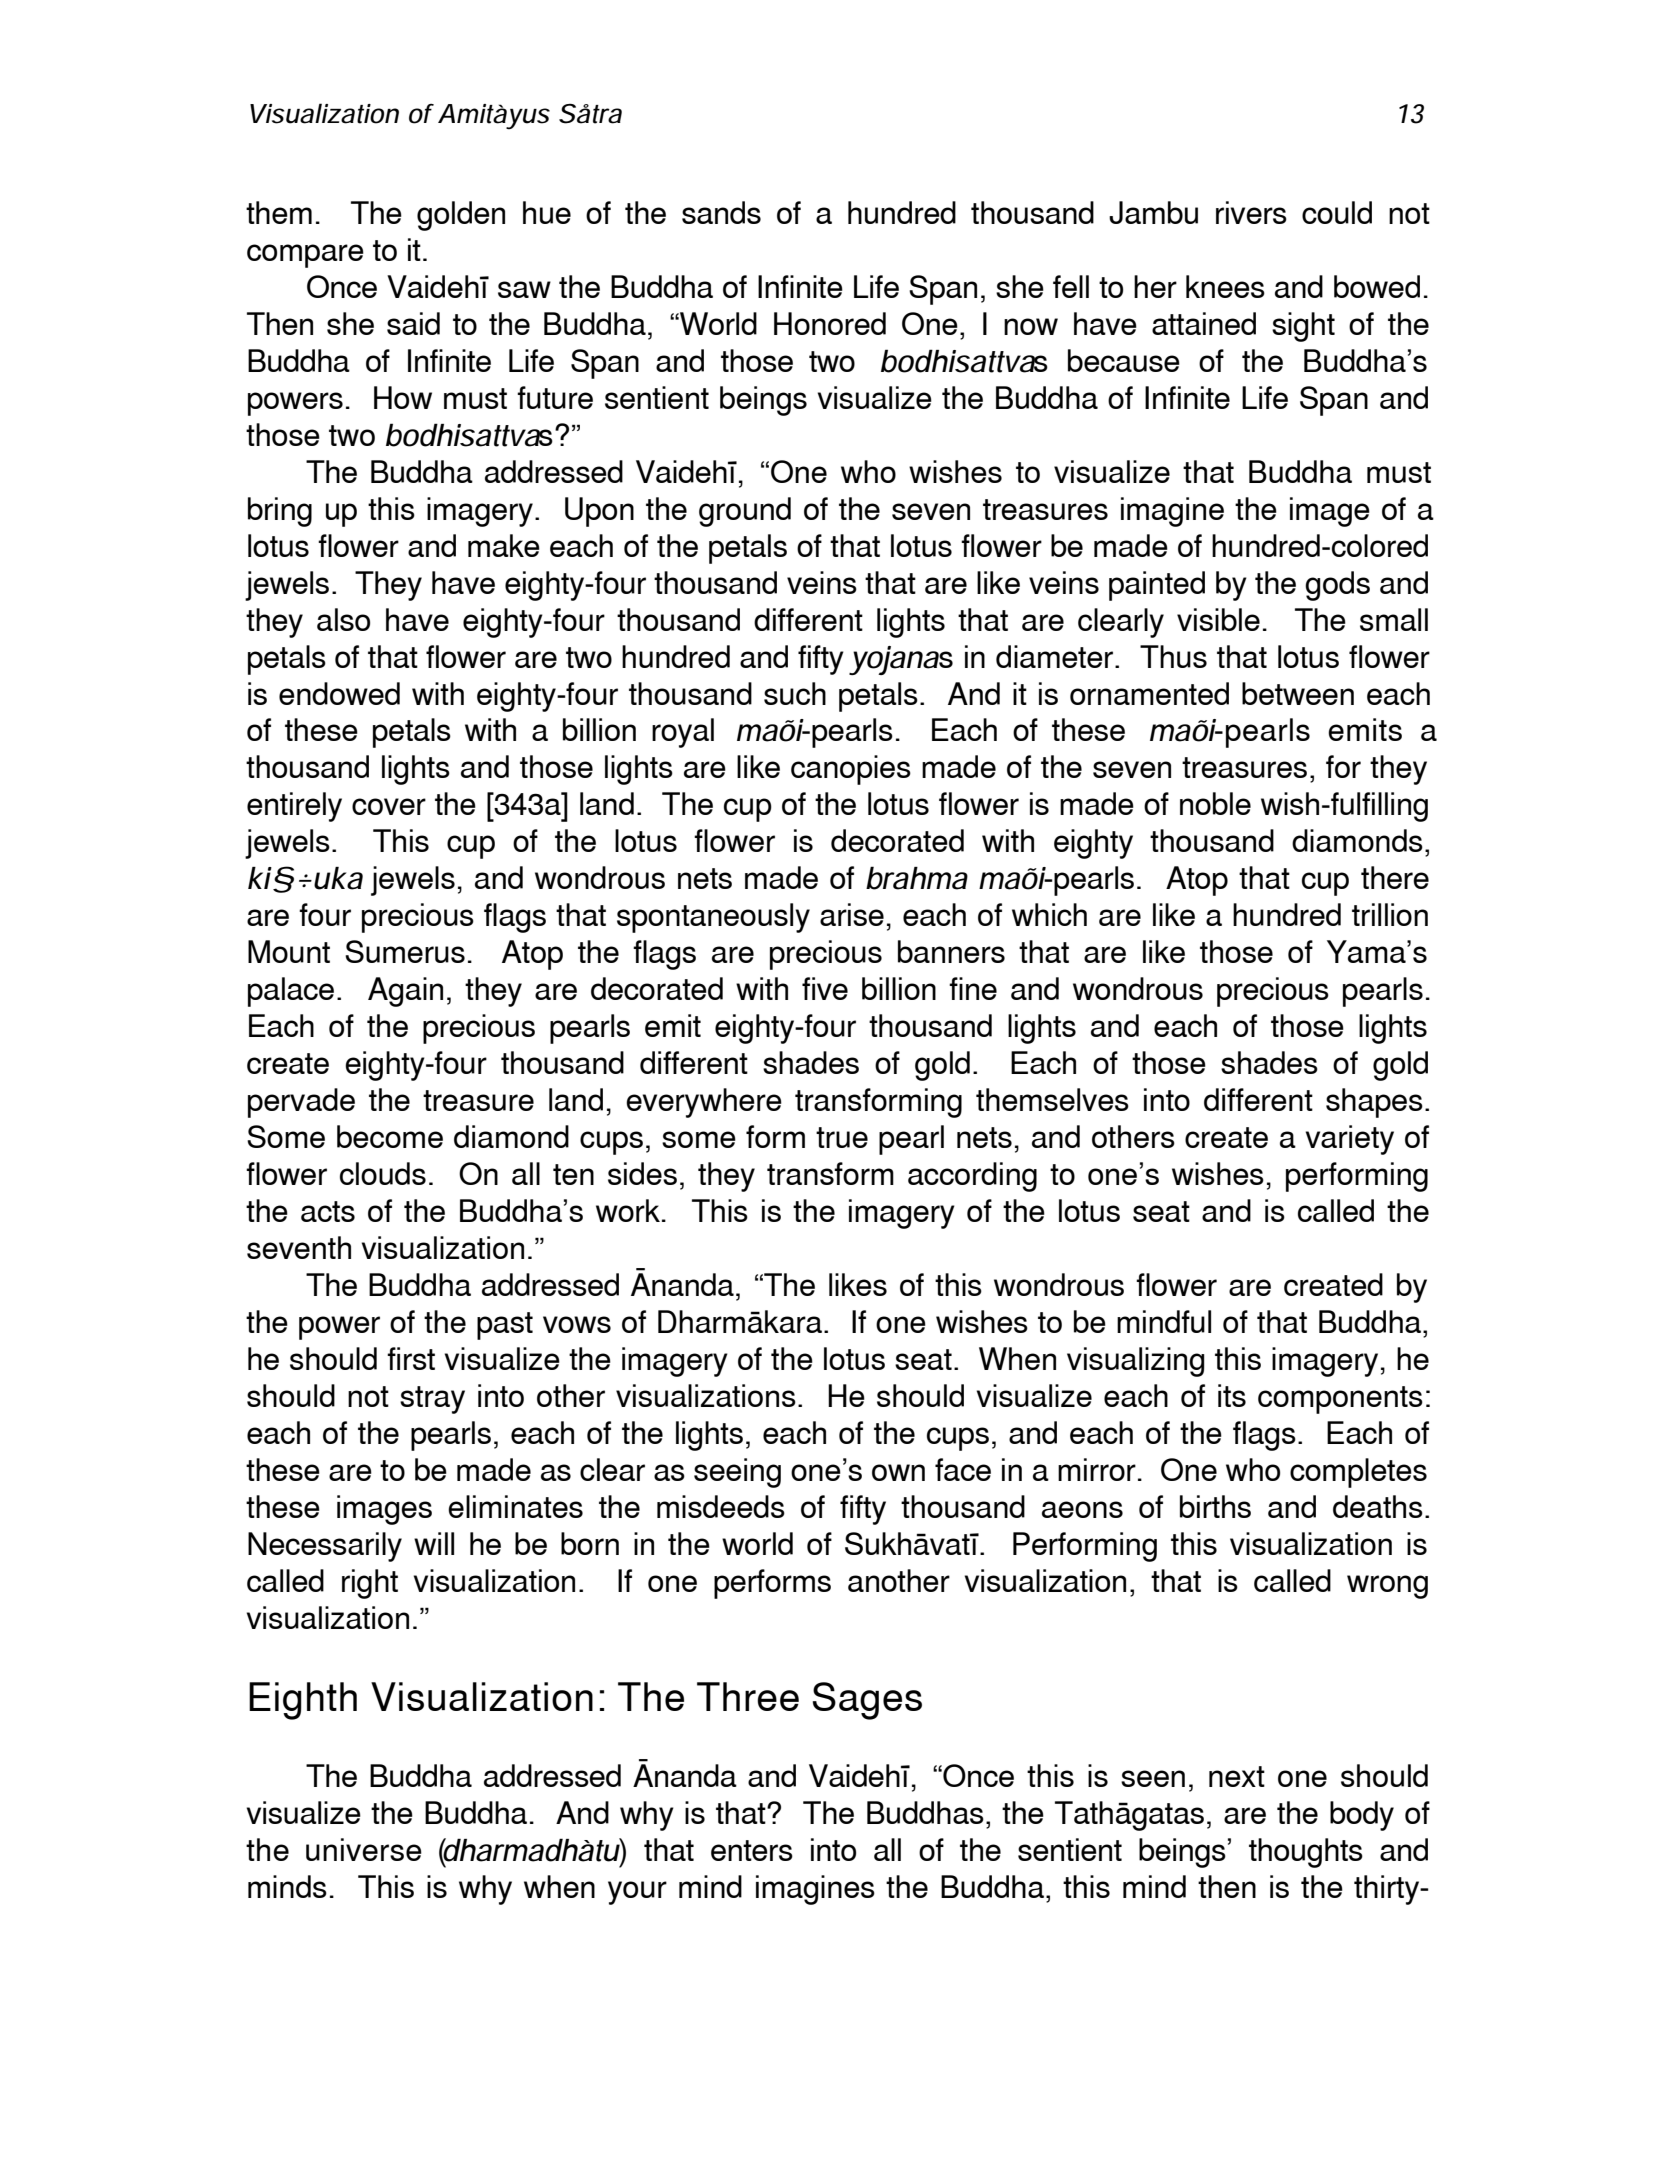  I want to click on five, so click(825, 988).
